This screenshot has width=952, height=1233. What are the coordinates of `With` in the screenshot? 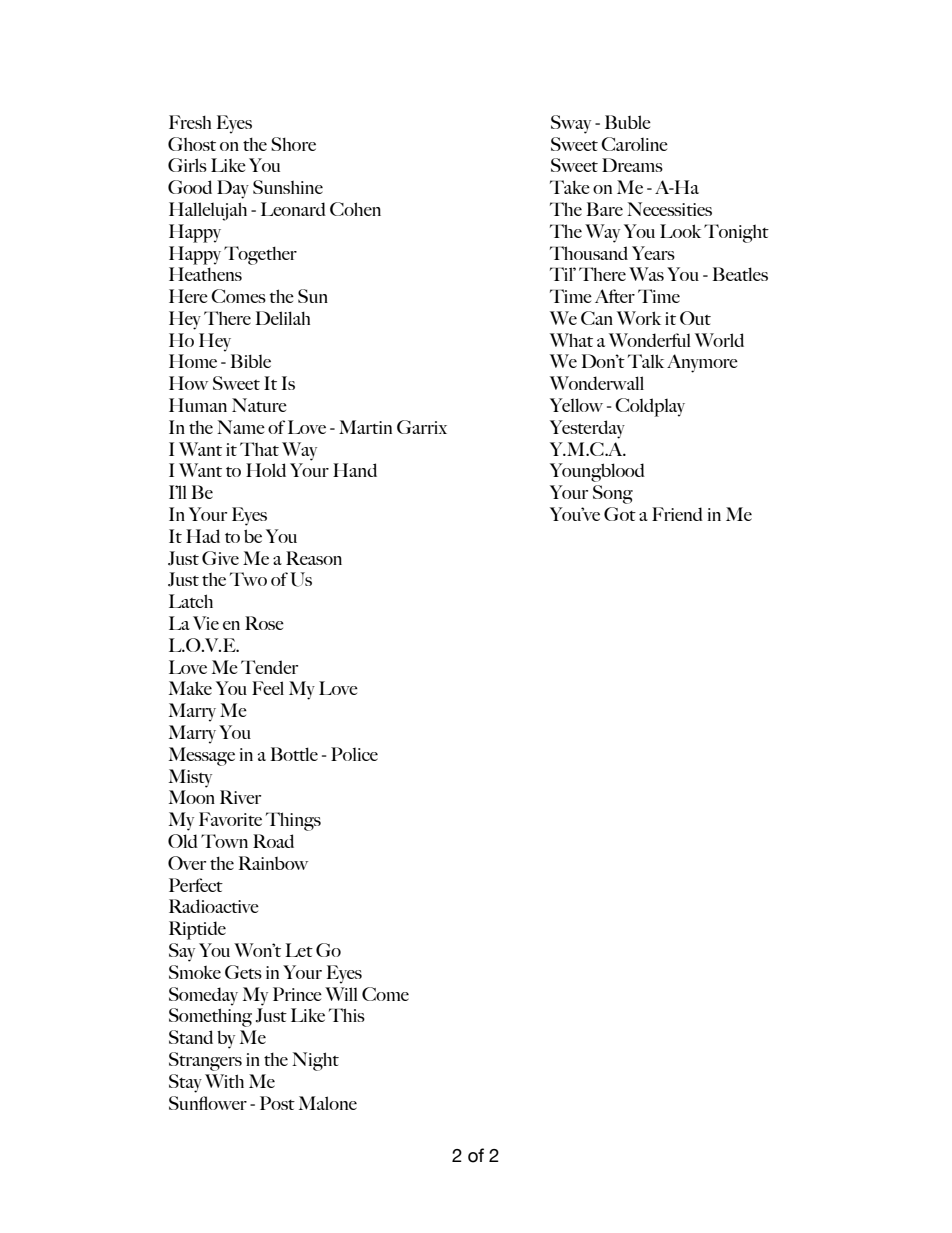 It's located at (224, 1081).
